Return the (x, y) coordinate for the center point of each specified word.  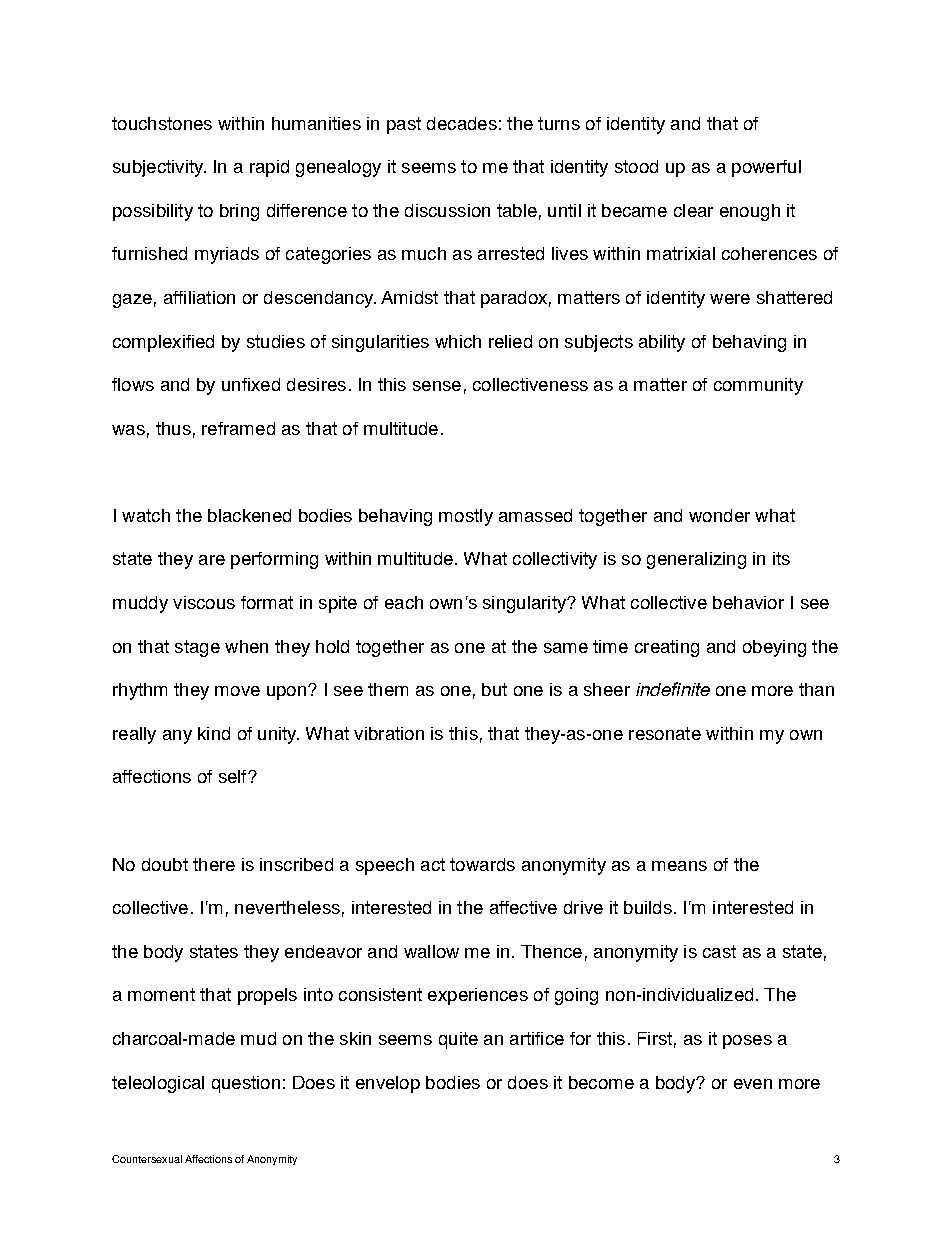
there (214, 864)
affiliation (199, 297)
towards (482, 864)
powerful (766, 168)
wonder (719, 515)
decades (462, 123)
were (730, 299)
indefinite (673, 689)
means (679, 866)
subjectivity (159, 168)
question (246, 1084)
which (458, 341)
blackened (249, 515)
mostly (466, 517)
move (237, 691)
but (494, 689)
